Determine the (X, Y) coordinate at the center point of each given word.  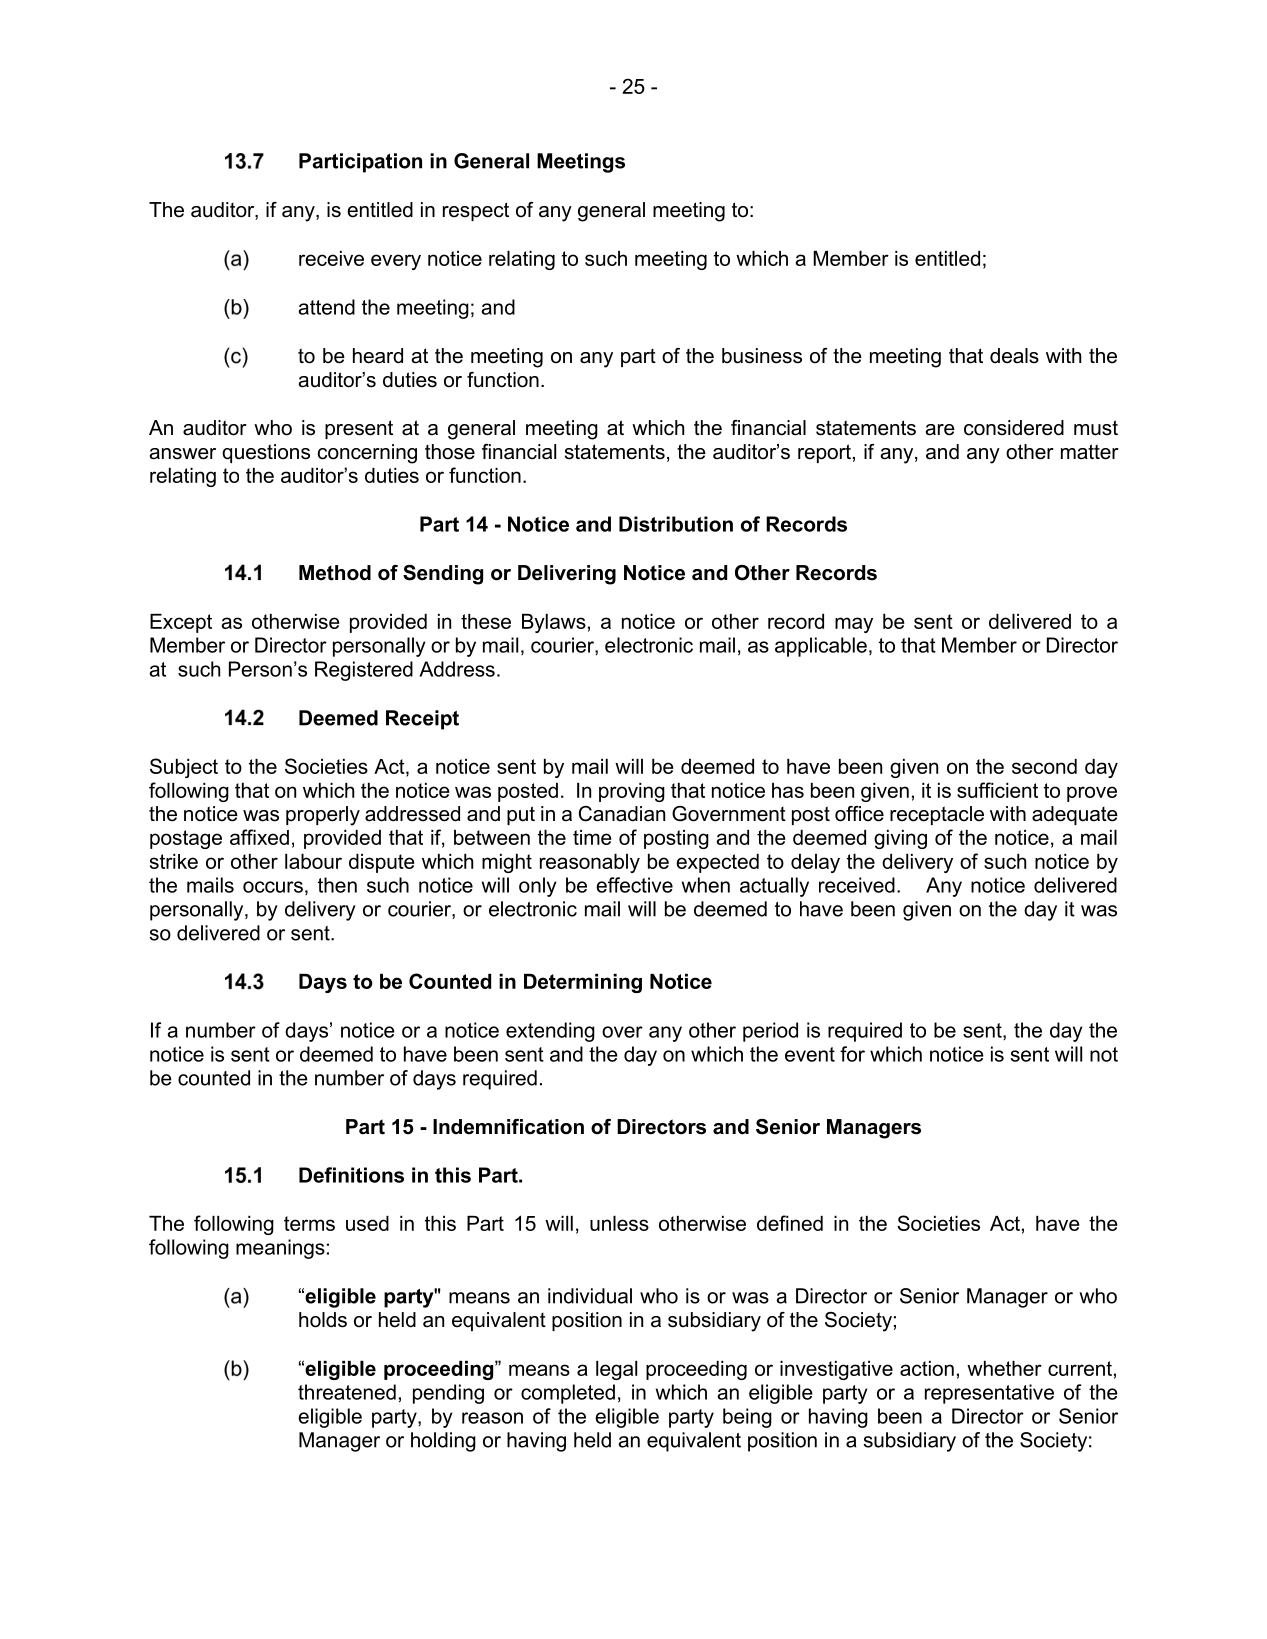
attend (326, 307)
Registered (364, 671)
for (852, 1054)
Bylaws (554, 623)
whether (1004, 1368)
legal (616, 1370)
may (854, 625)
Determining (583, 983)
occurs (273, 887)
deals (1014, 356)
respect (476, 211)
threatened (347, 1392)
